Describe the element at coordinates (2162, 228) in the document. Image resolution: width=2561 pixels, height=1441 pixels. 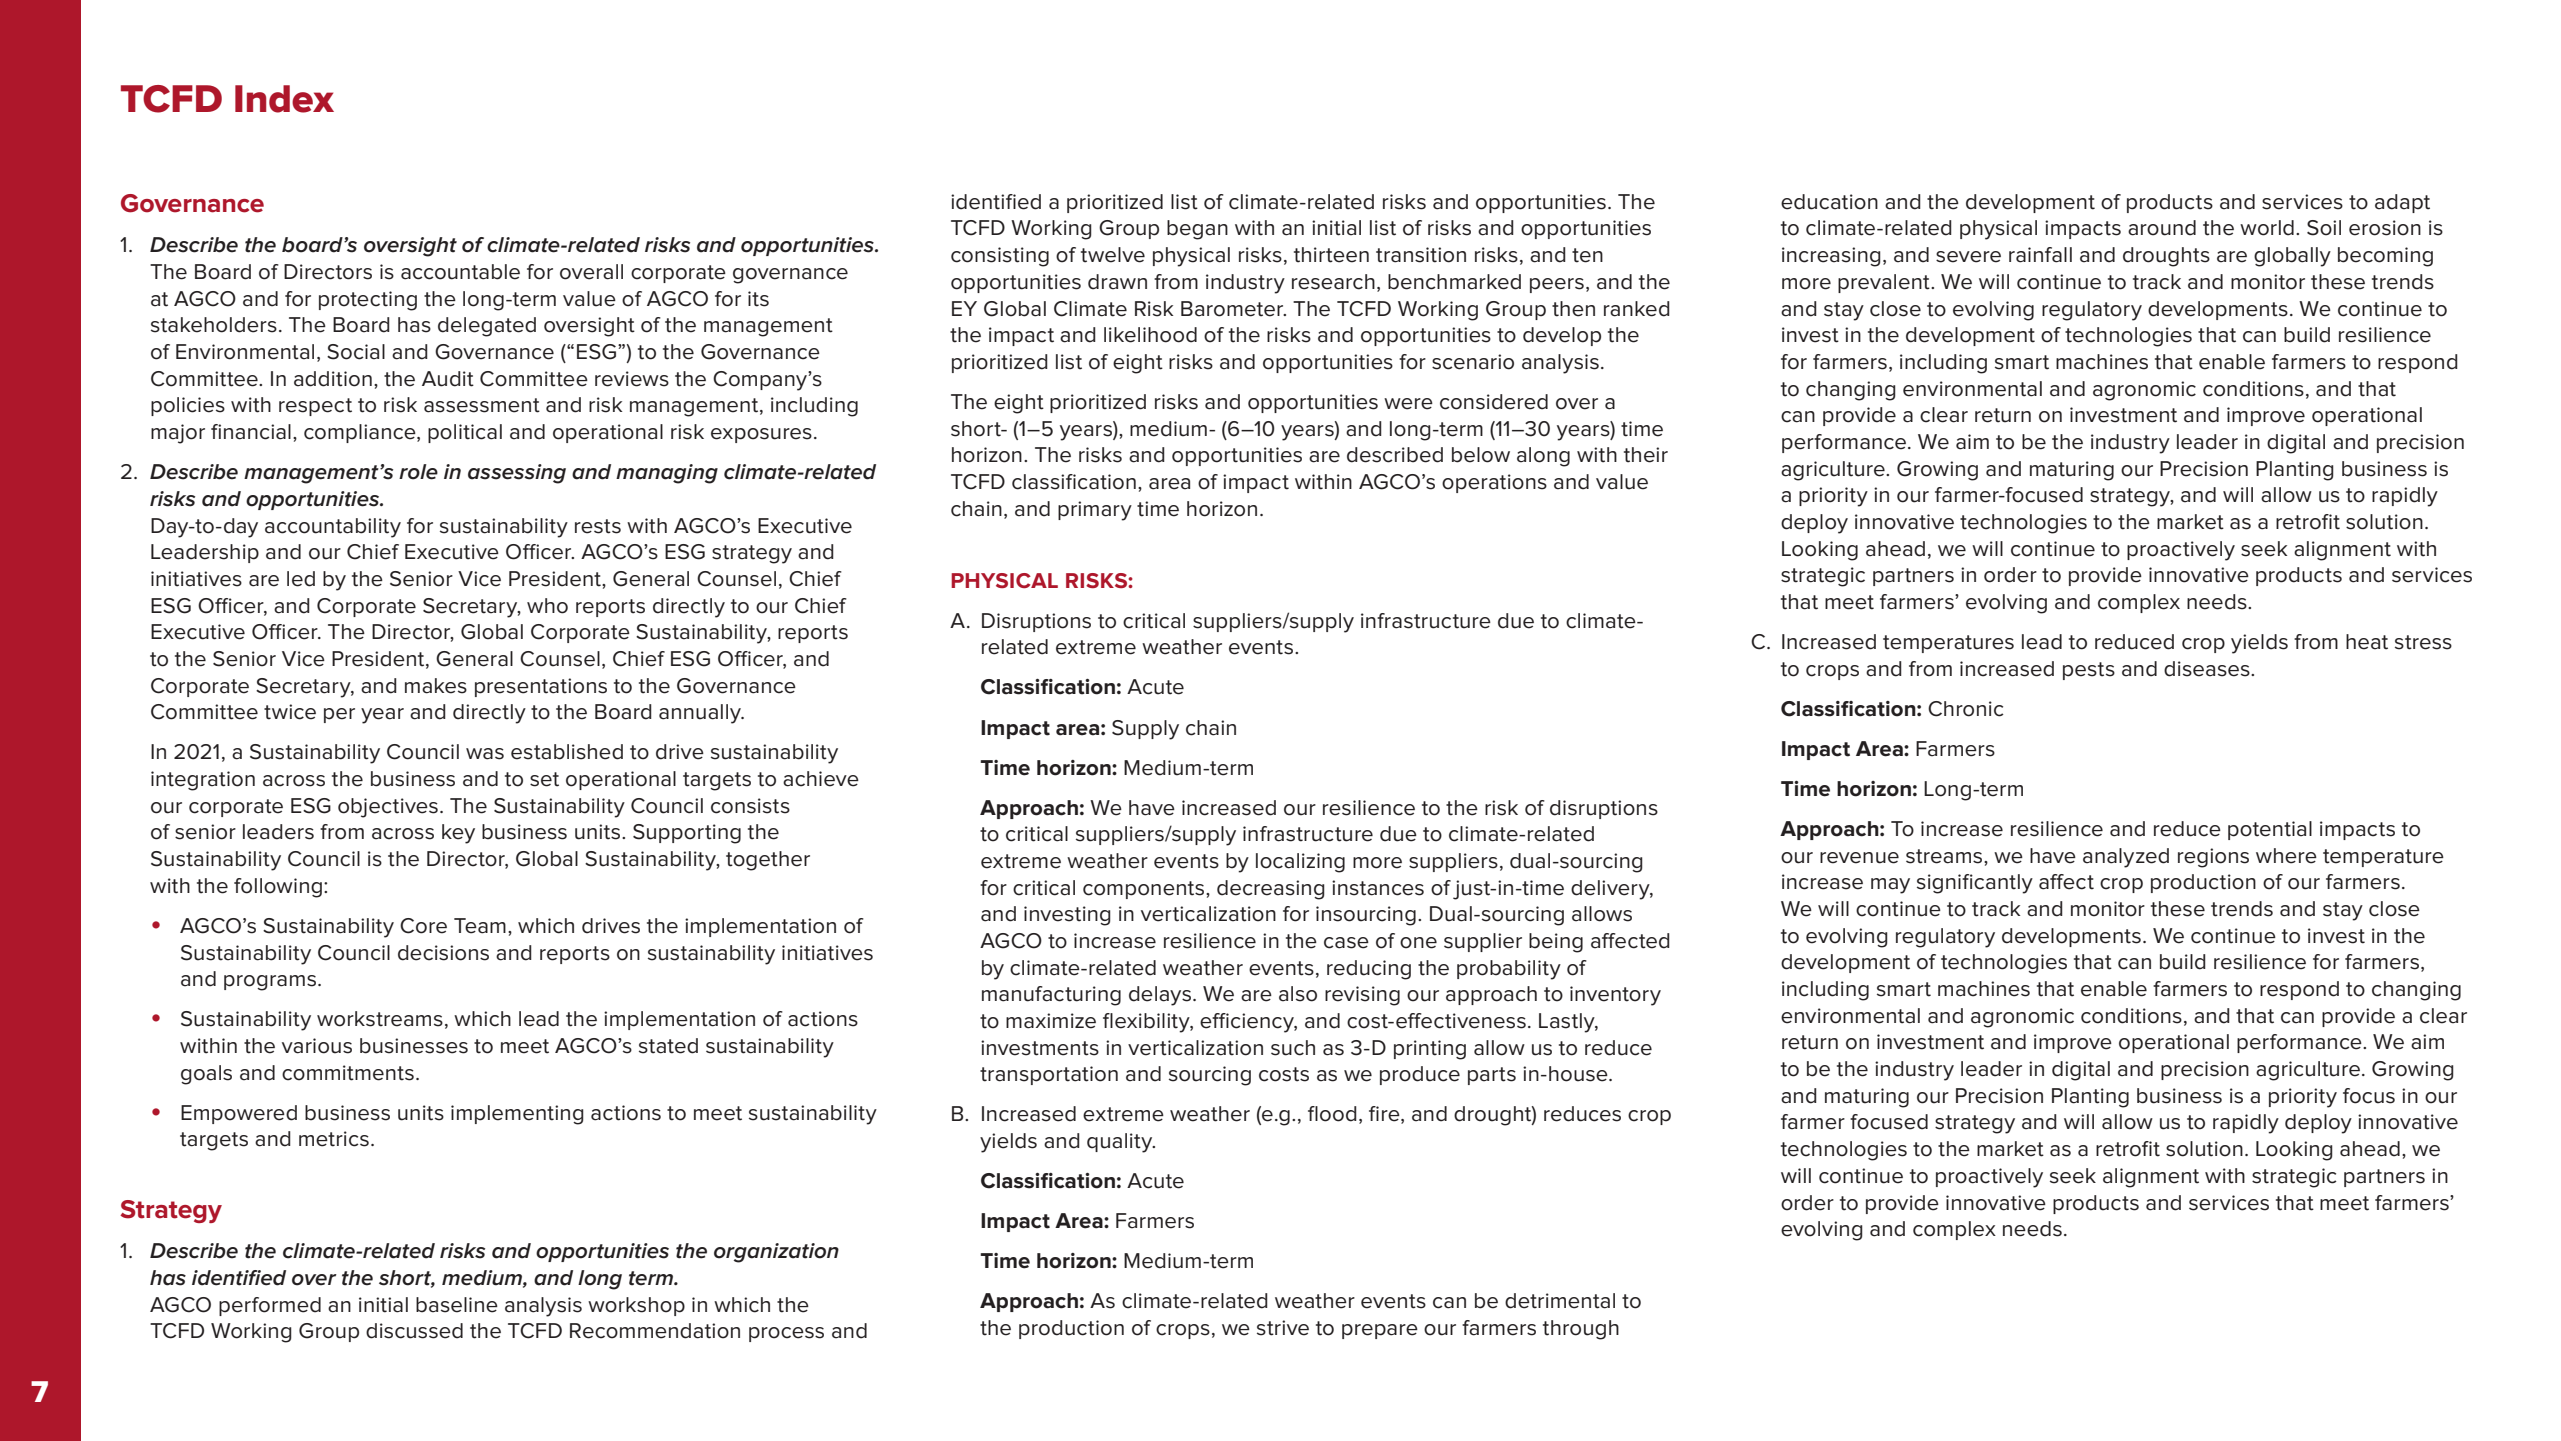
I see `around` at that location.
